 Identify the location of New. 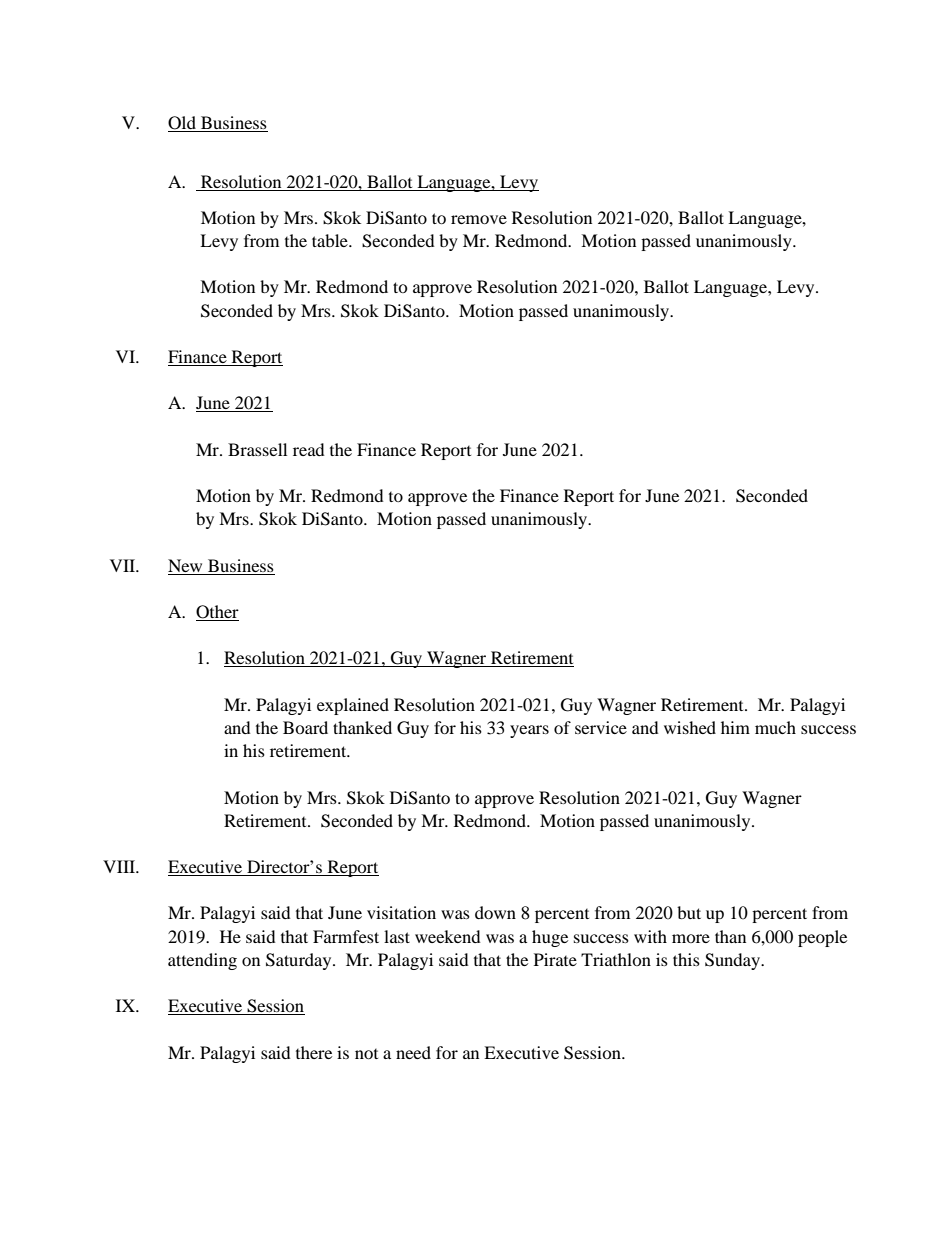
(185, 565).
